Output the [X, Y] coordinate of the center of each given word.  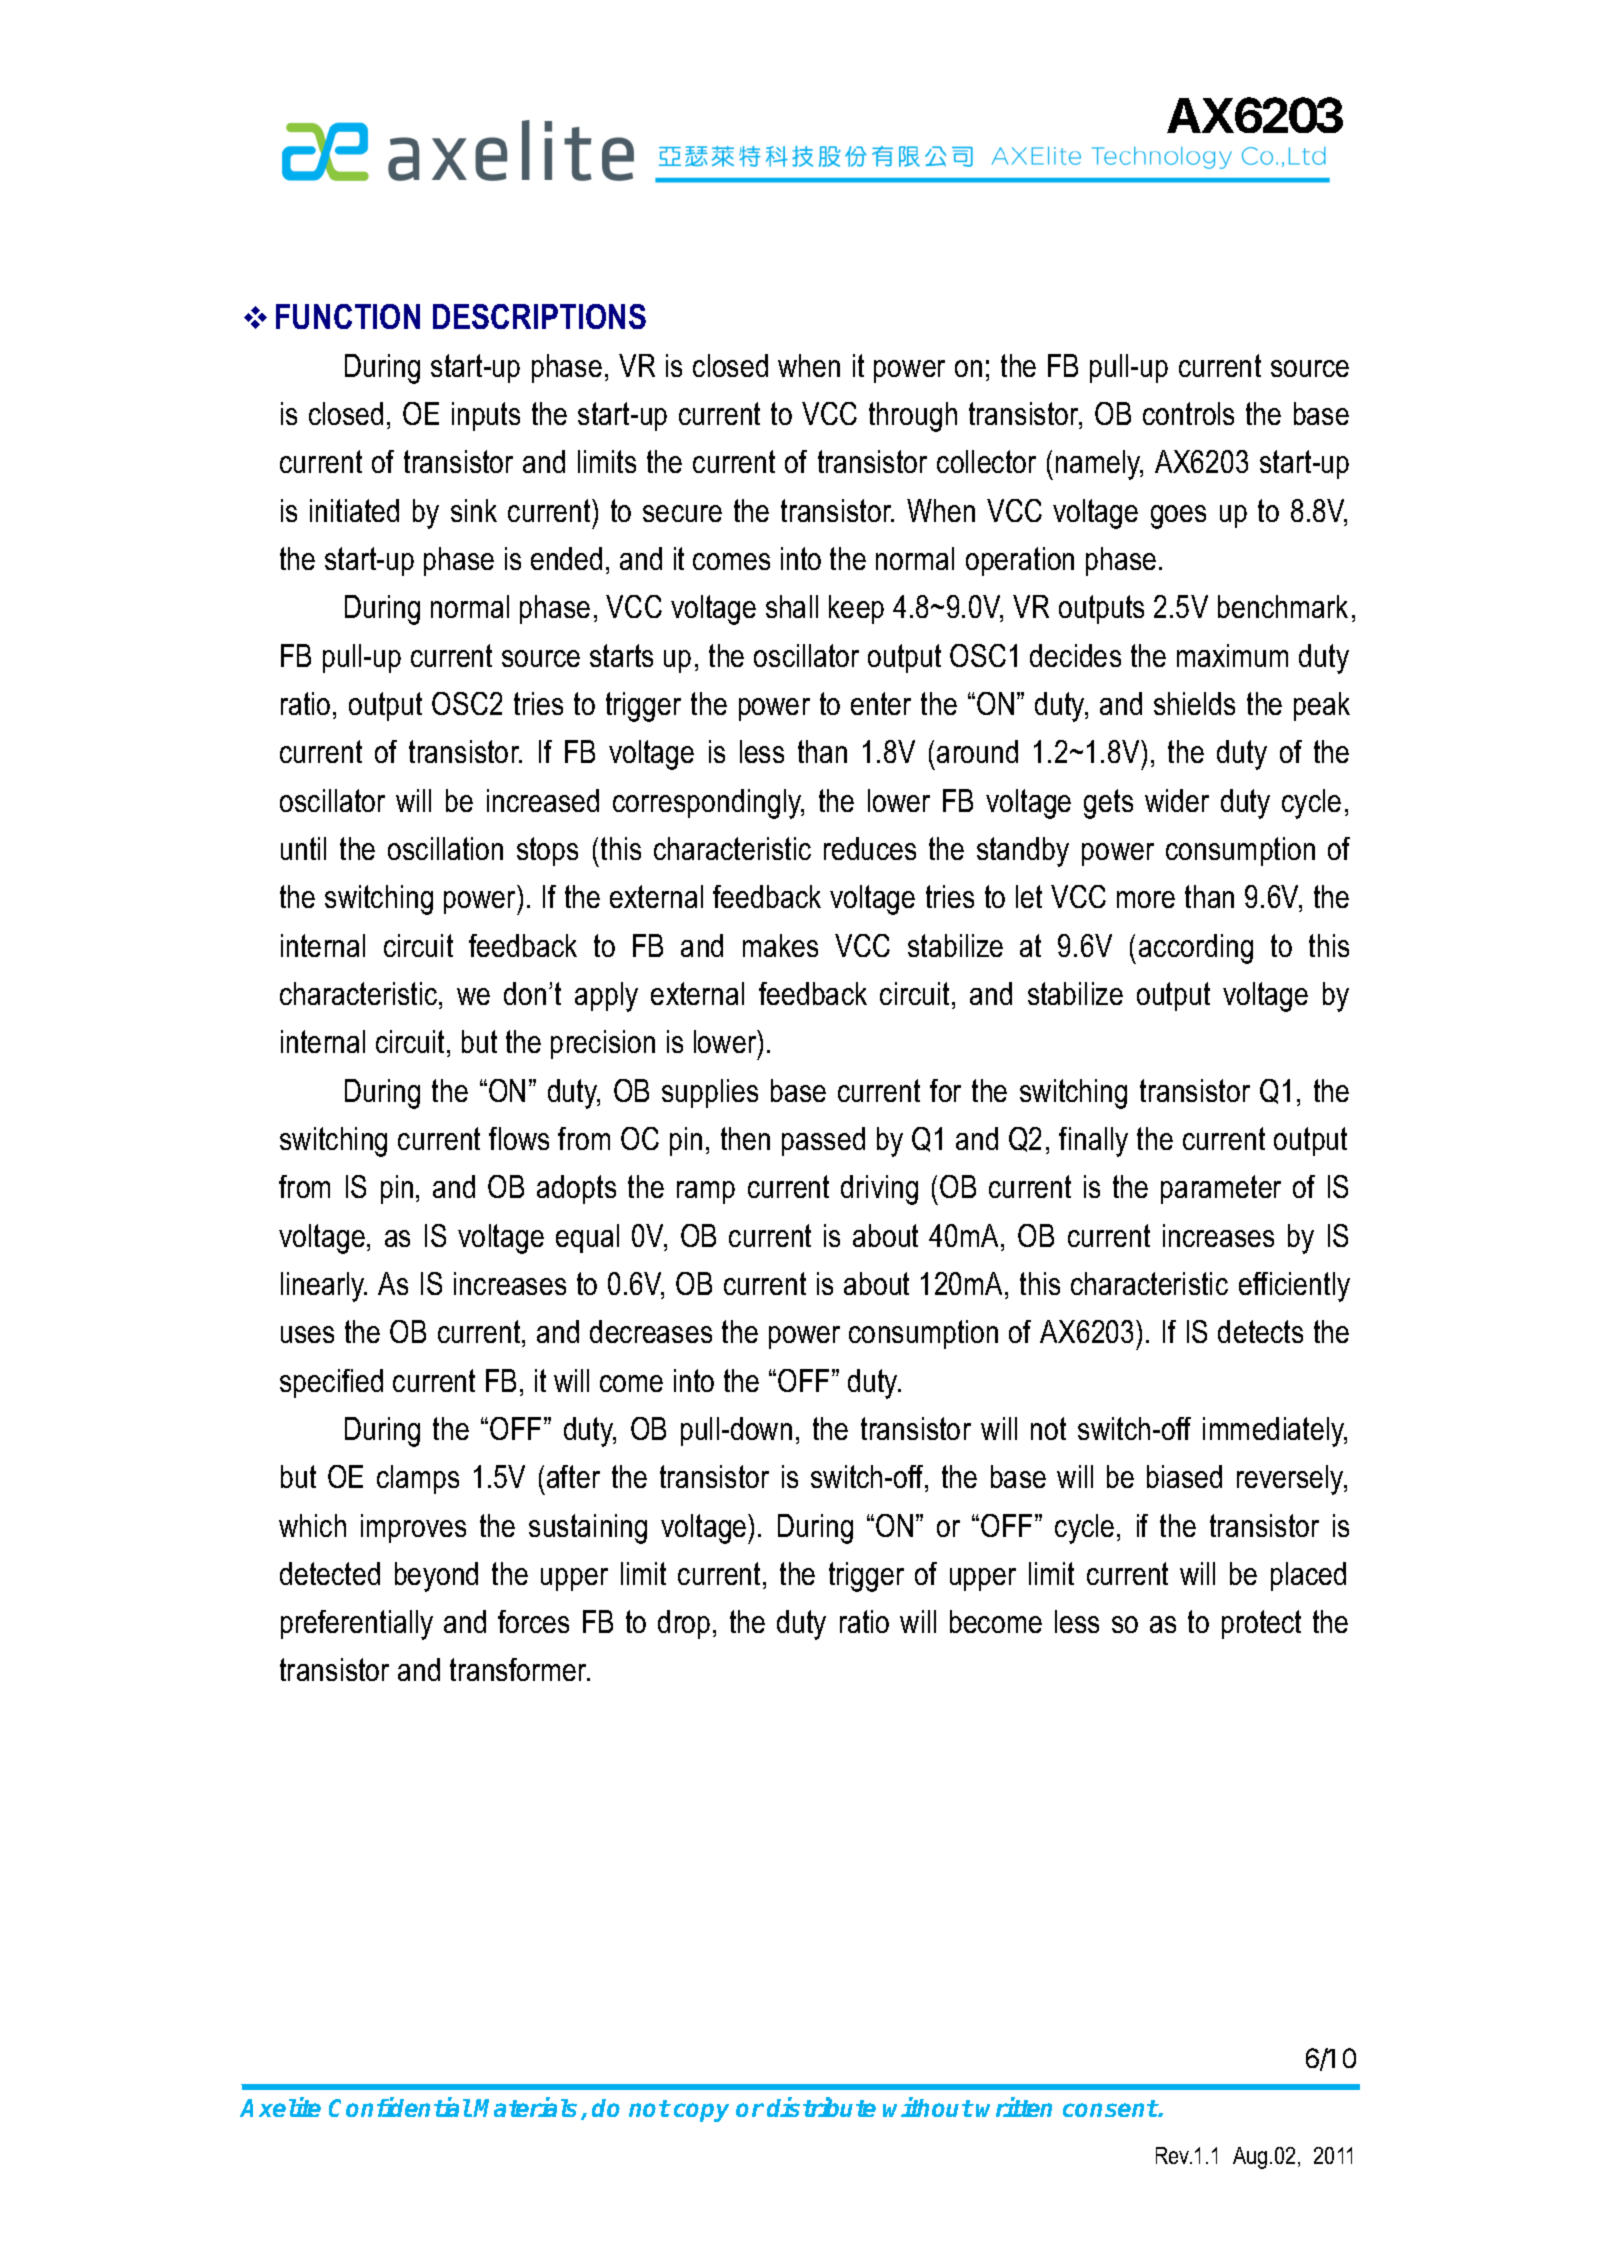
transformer [520, 1669]
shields [1194, 703]
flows [519, 1138]
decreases [651, 1331]
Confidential [400, 2107]
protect [1261, 1624]
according [1196, 949]
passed [823, 1141]
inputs [486, 416]
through [913, 417]
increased [543, 800]
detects [1260, 1331]
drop [684, 1624]
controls [1188, 413]
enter [881, 703]
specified [331, 1383]
